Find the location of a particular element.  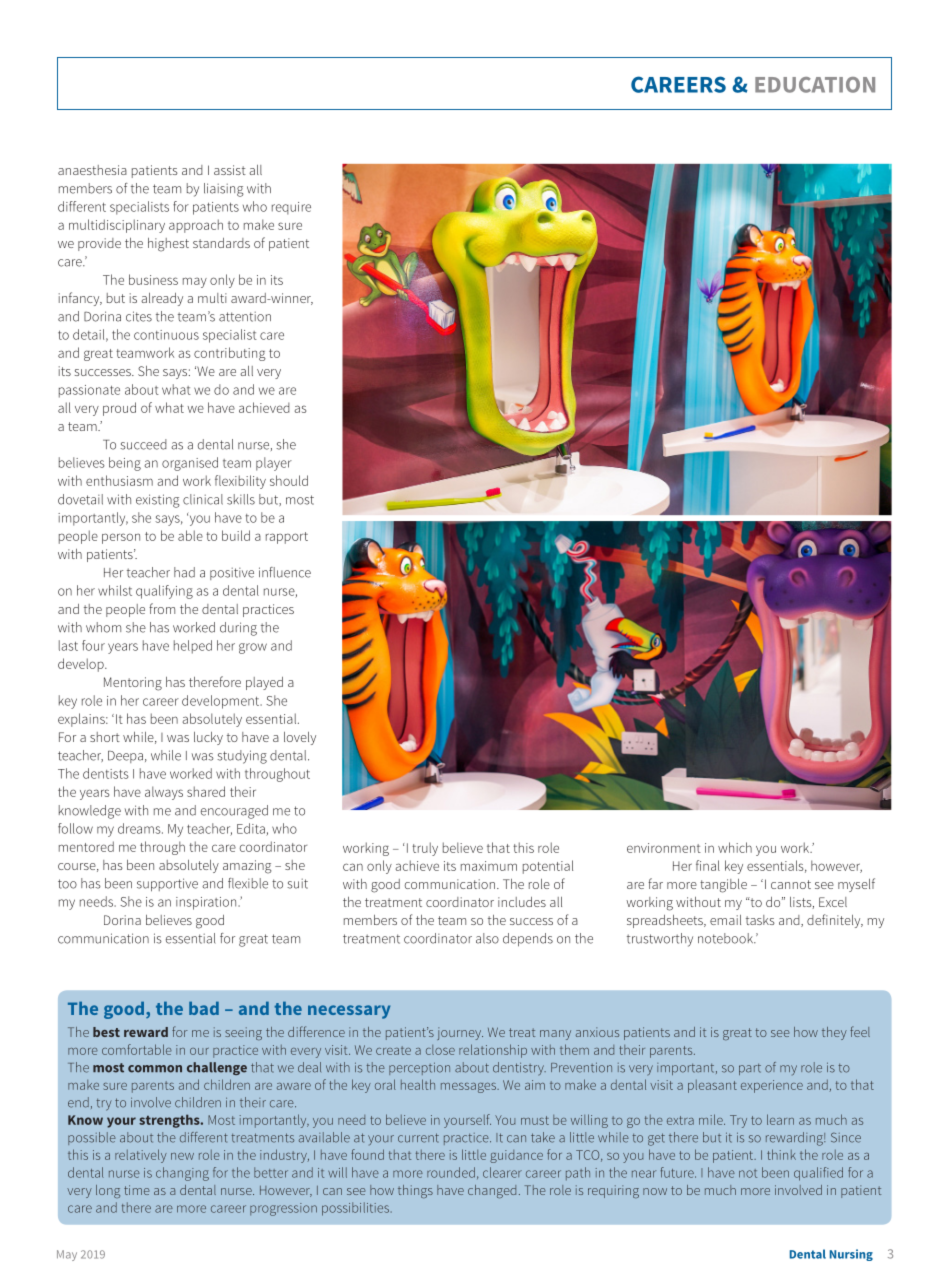

rapport is located at coordinates (287, 538).
